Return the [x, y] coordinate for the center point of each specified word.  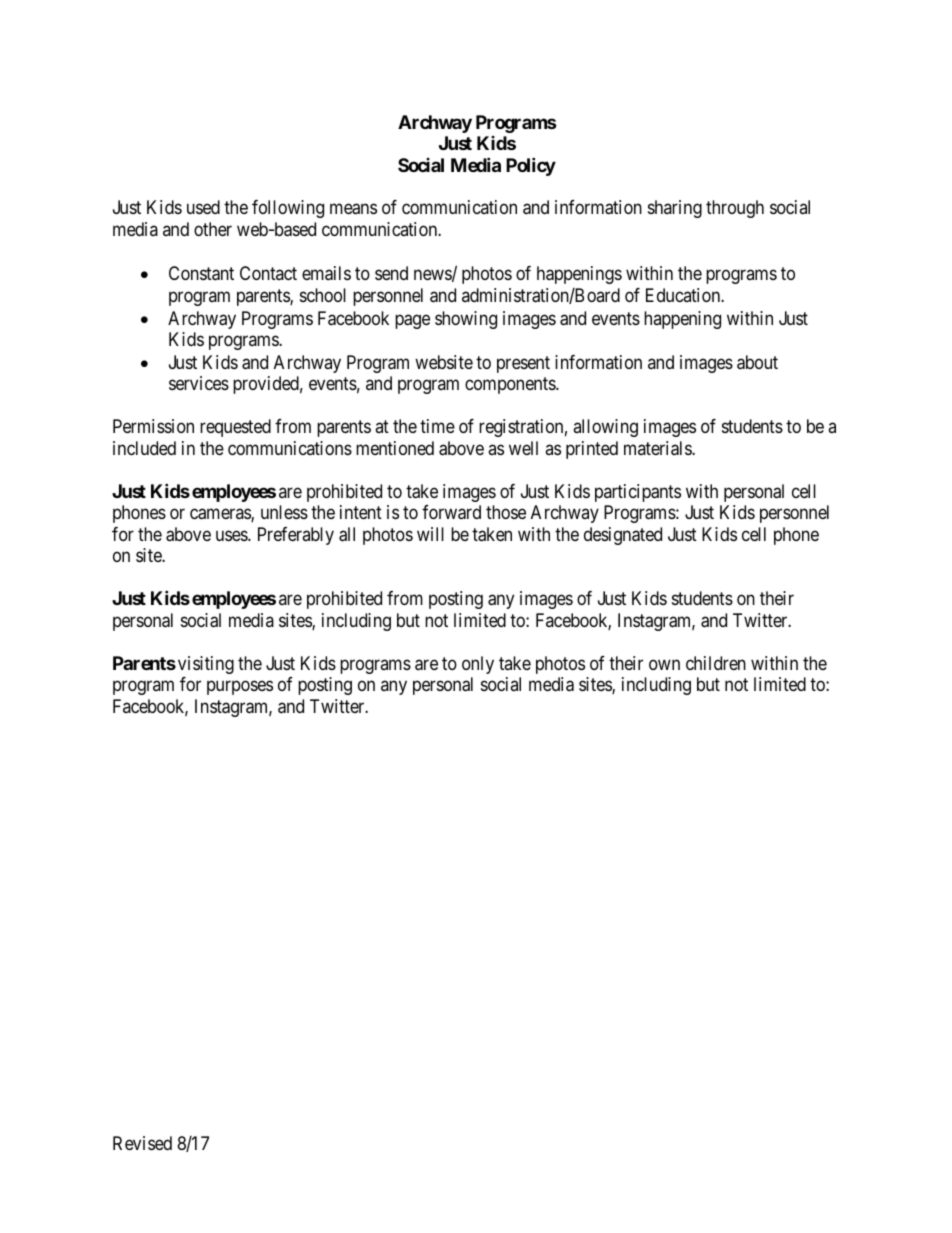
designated [623, 536]
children [716, 663]
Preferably [296, 536]
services [199, 383]
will [430, 534]
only [478, 665]
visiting [206, 665]
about [757, 362]
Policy [531, 166]
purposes [240, 687]
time [437, 426]
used [203, 207]
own [664, 664]
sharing [675, 209]
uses [232, 535]
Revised [142, 1143]
